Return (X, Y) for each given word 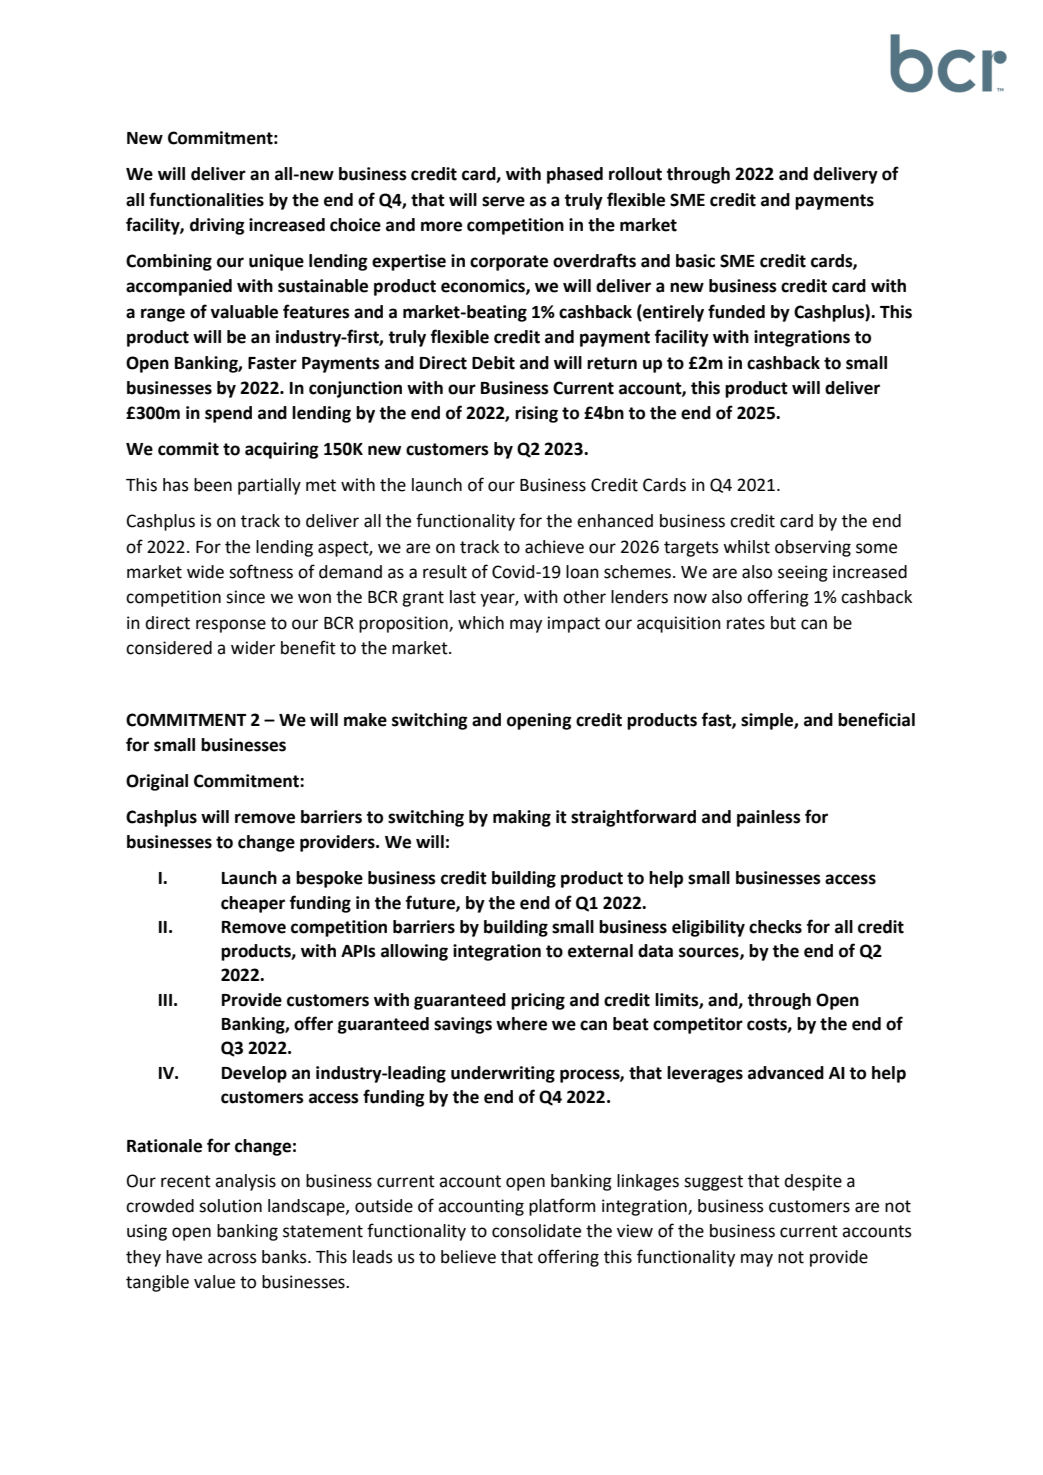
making (522, 818)
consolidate (536, 1231)
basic (695, 261)
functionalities (206, 199)
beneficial (876, 719)
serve (503, 201)
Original (157, 782)
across (232, 1258)
